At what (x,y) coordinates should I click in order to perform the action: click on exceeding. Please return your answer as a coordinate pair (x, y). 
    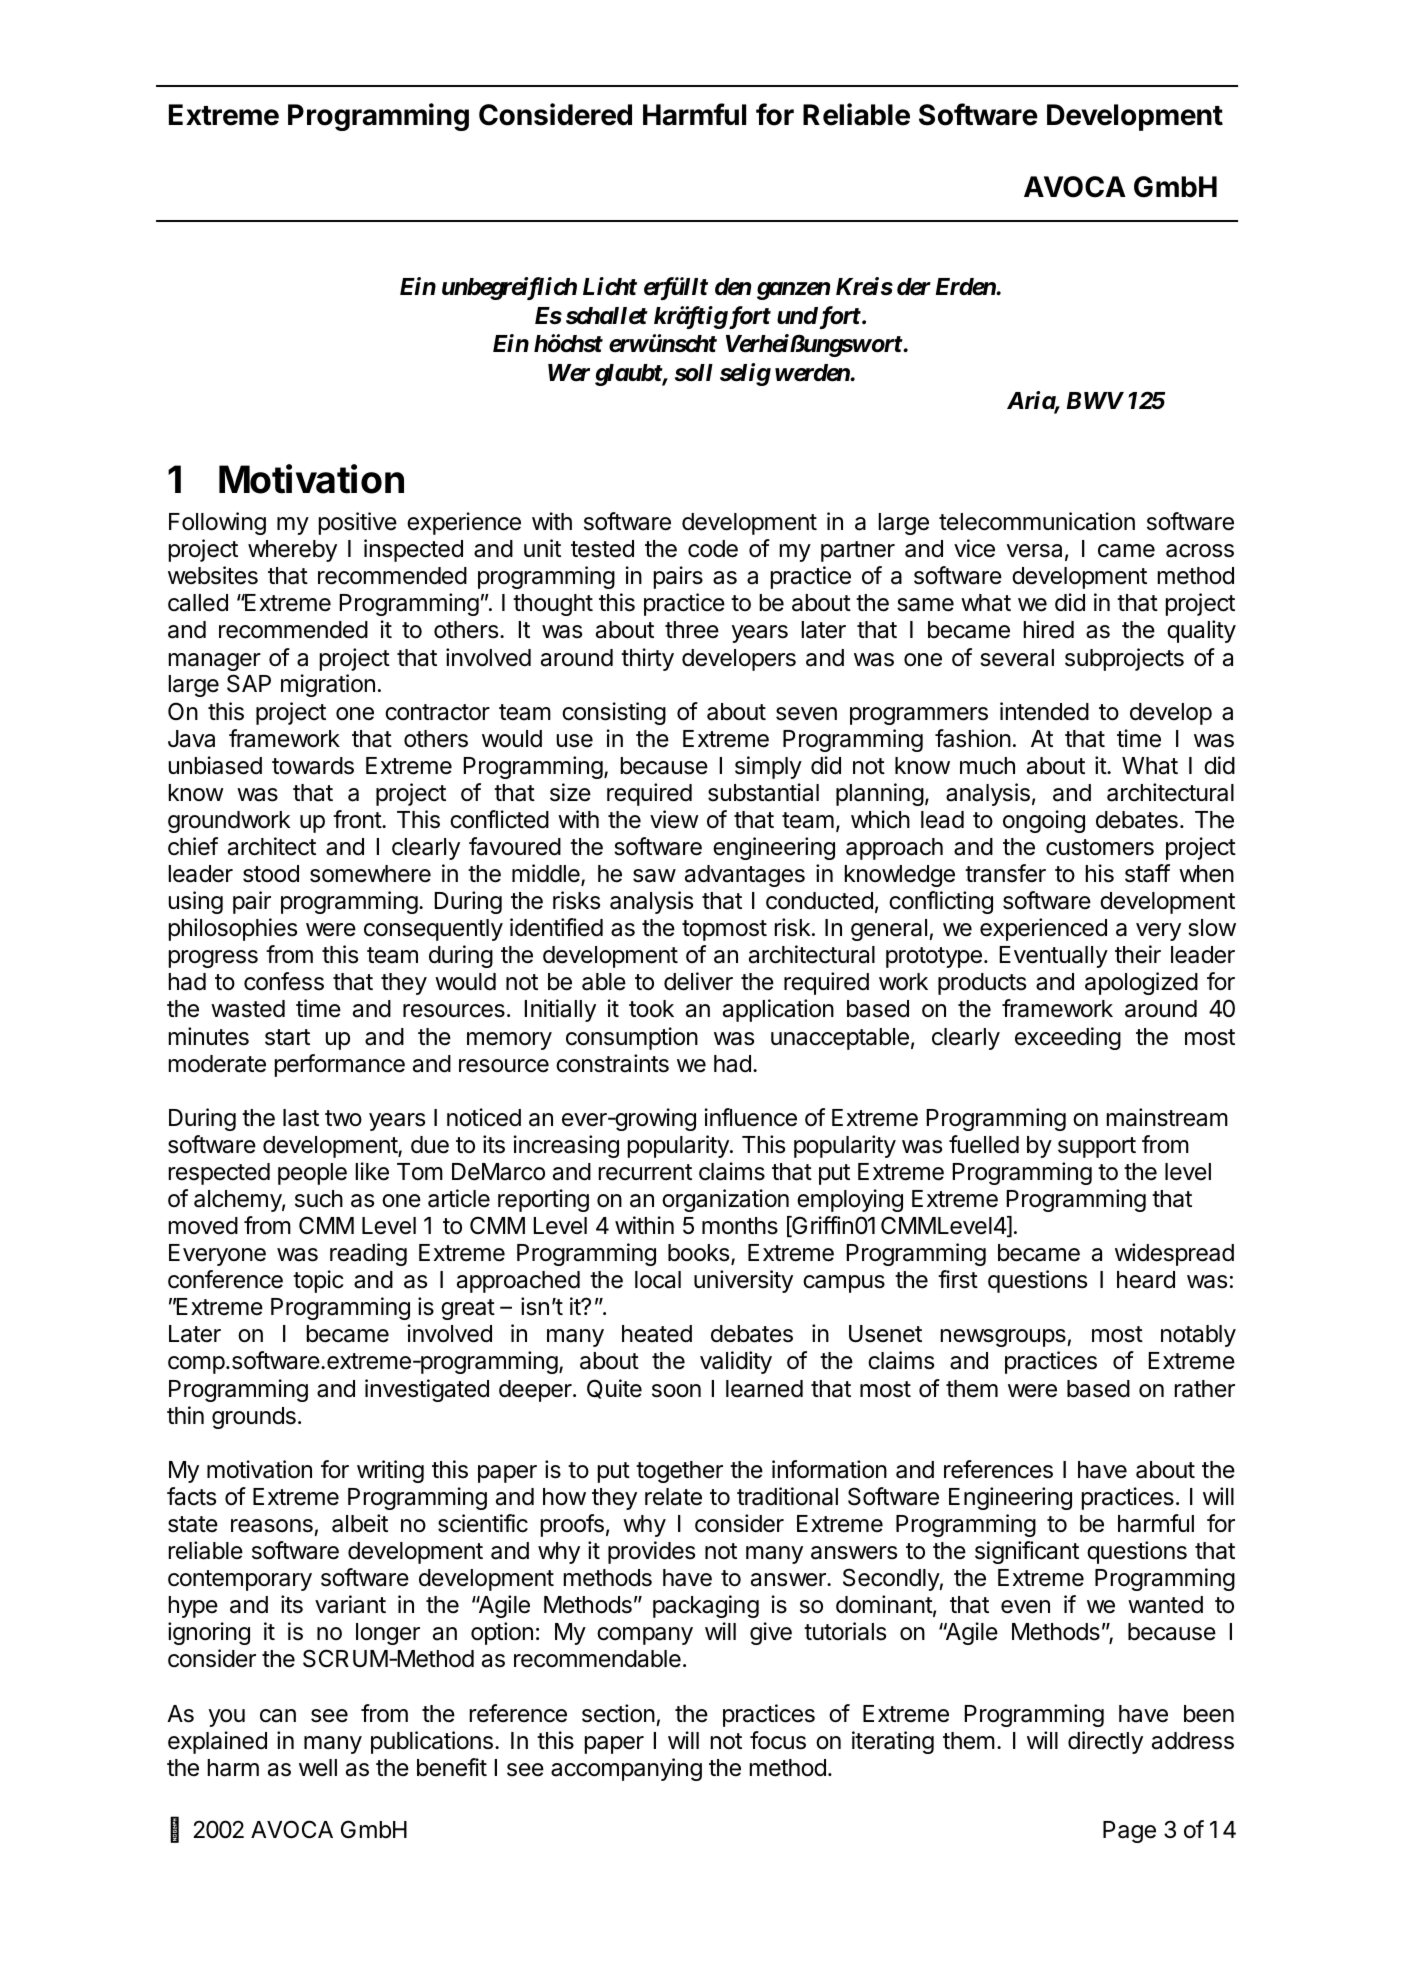
    Looking at the image, I should click on (1068, 1038).
